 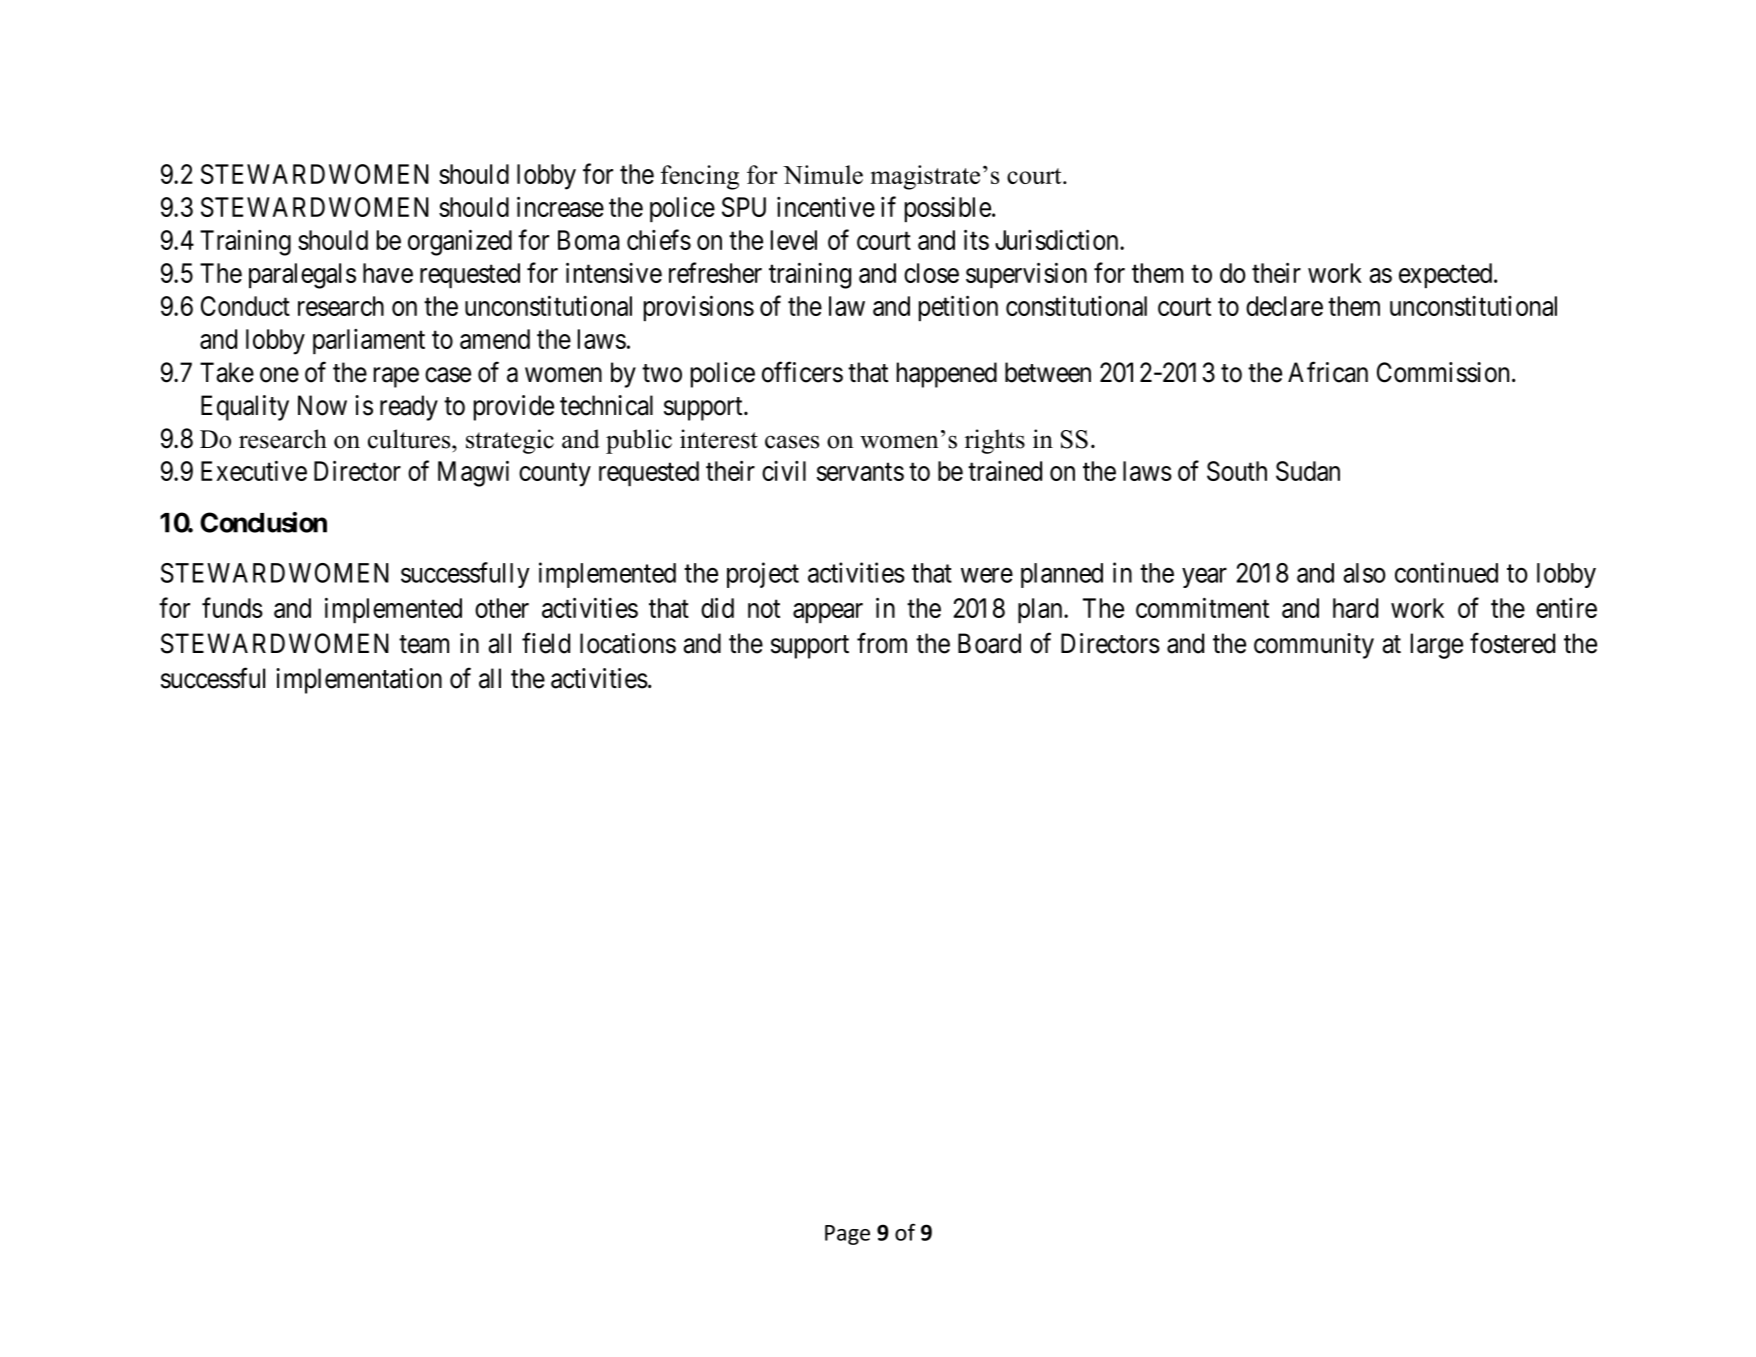 I want to click on appear, so click(x=828, y=613).
